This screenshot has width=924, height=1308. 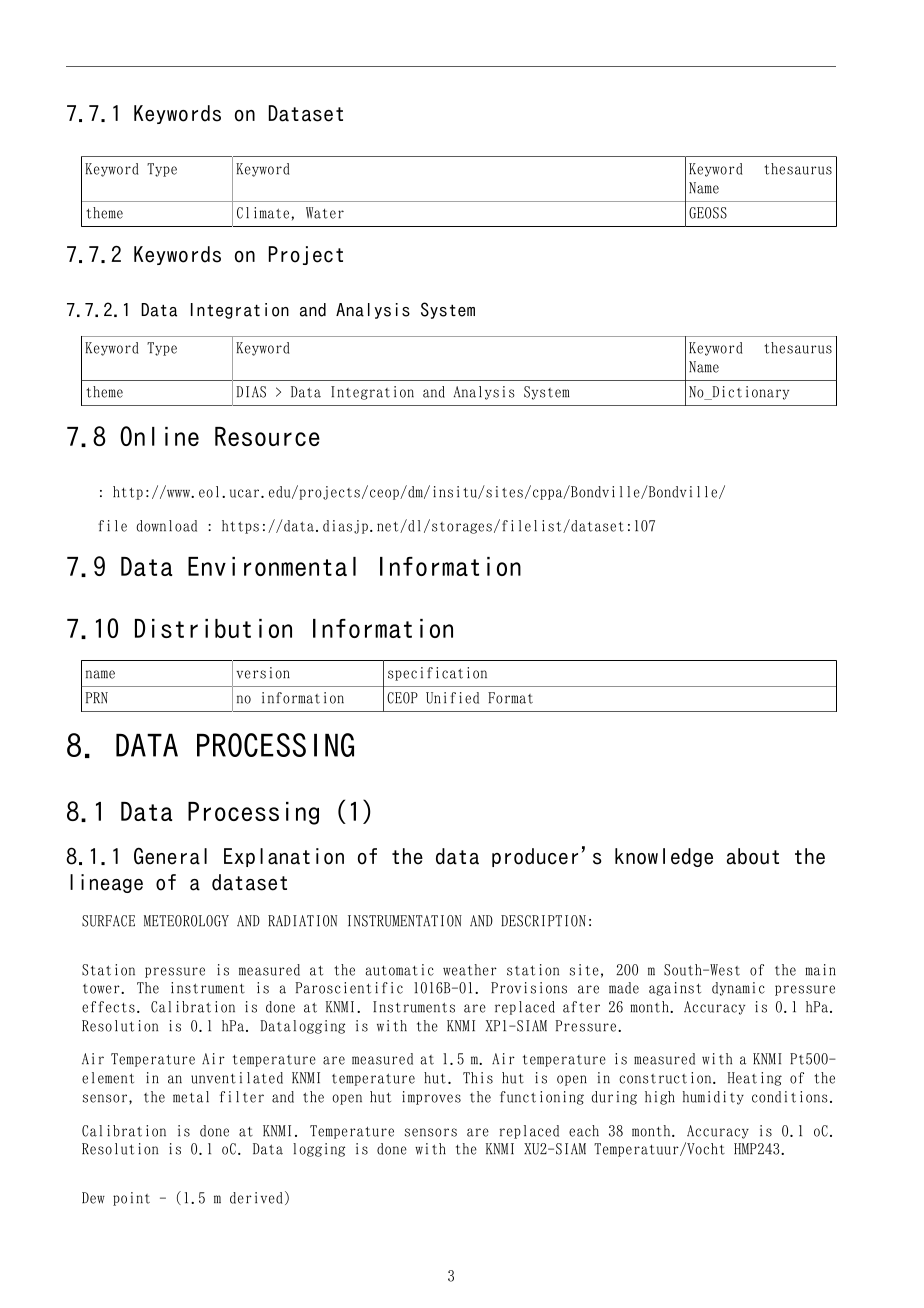 I want to click on dynamic, so click(x=738, y=989).
